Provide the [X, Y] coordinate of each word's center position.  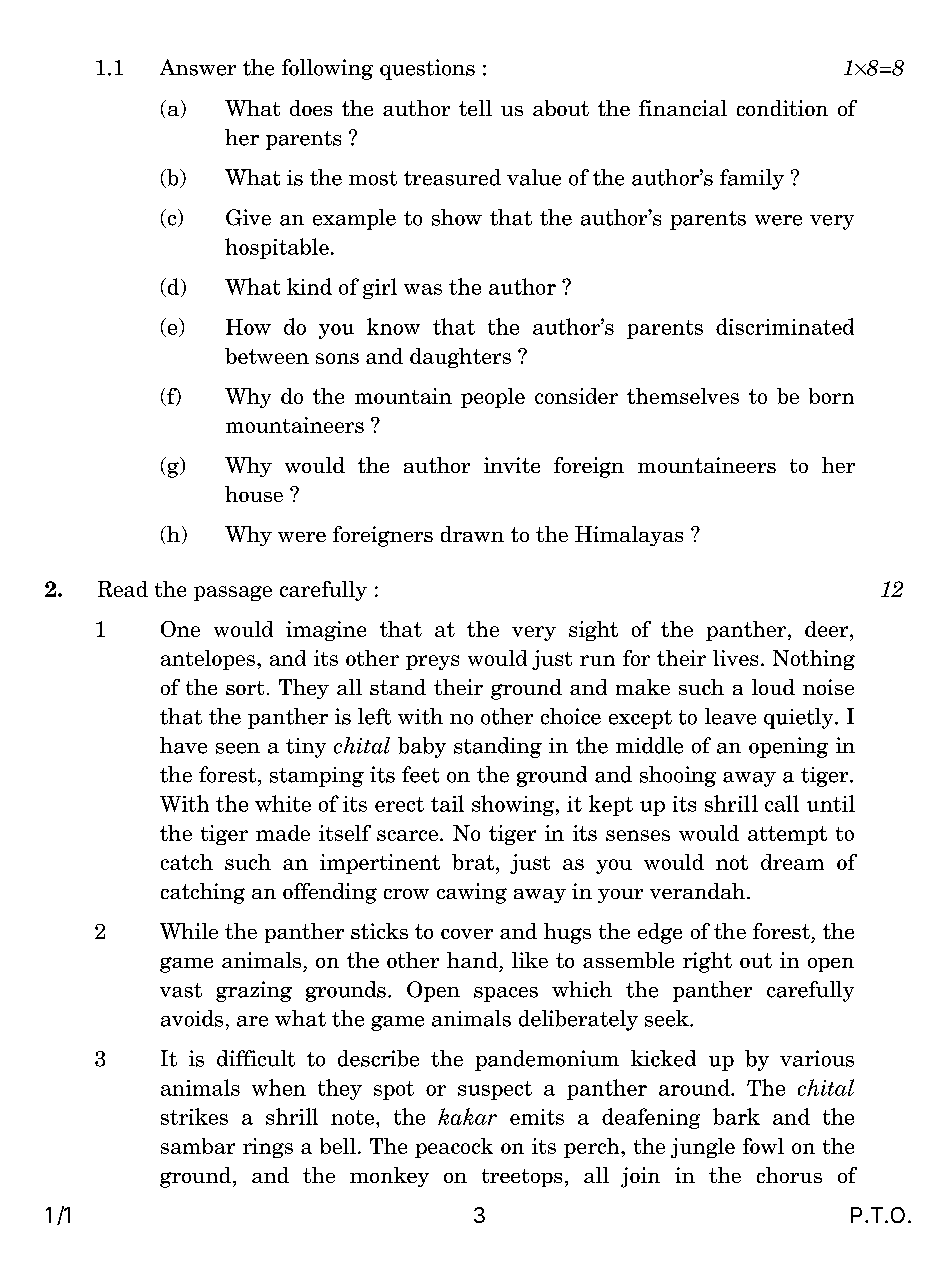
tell [475, 108]
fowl [763, 1146]
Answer [198, 67]
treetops [522, 1178]
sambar [198, 1146]
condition [782, 108]
